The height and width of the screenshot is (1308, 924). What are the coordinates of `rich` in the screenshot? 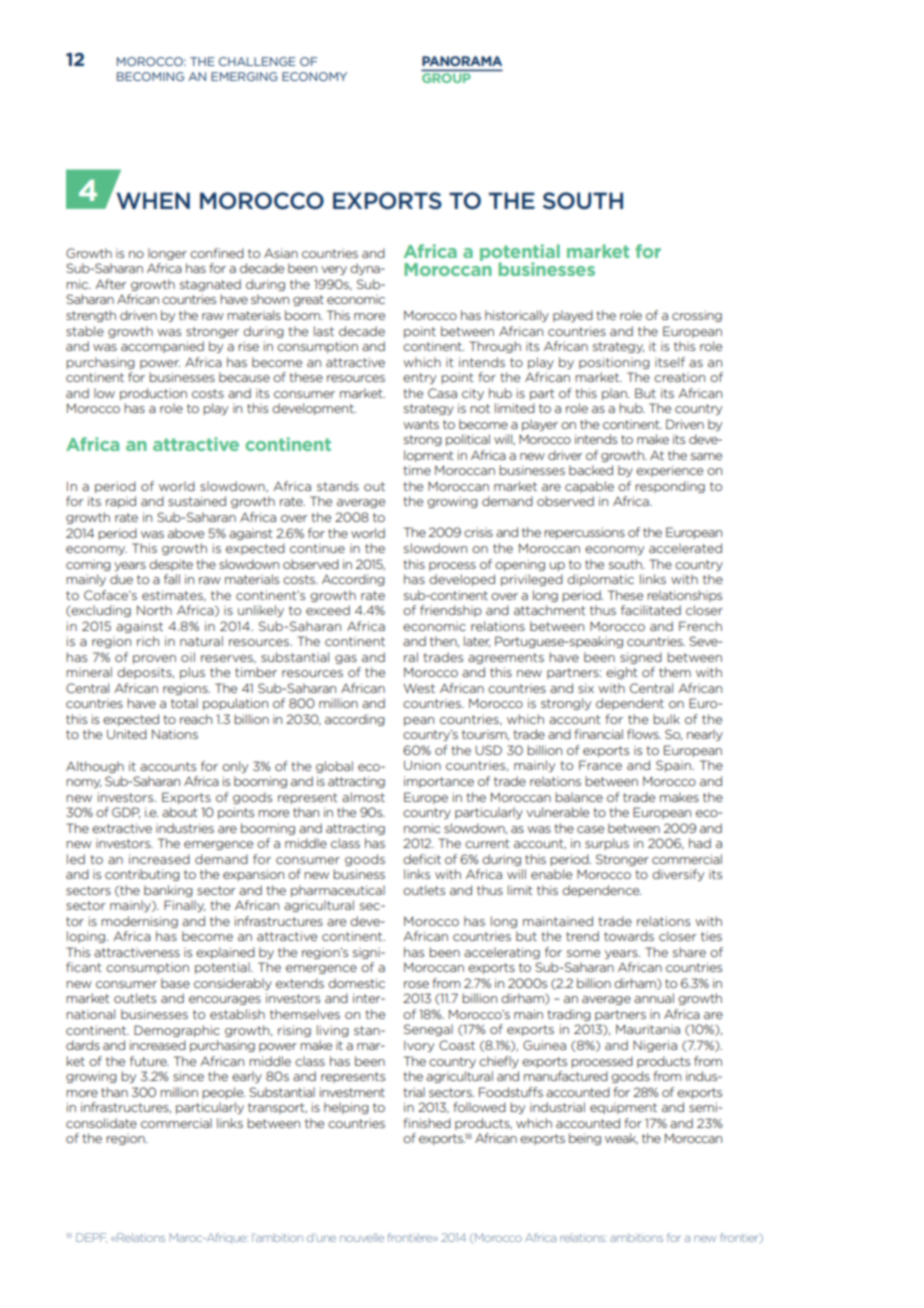 It's located at (148, 641).
